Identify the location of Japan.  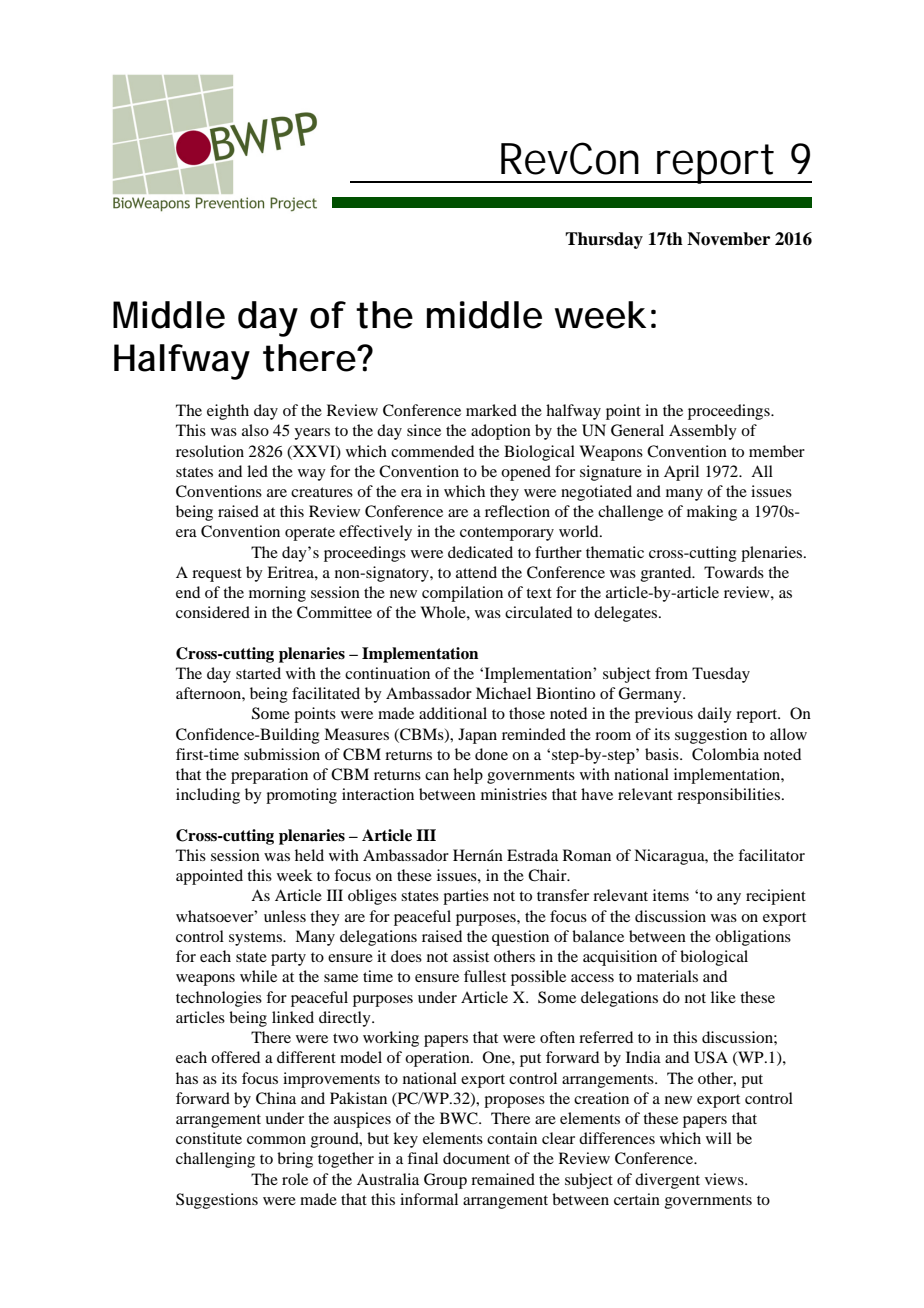
(477, 736).
